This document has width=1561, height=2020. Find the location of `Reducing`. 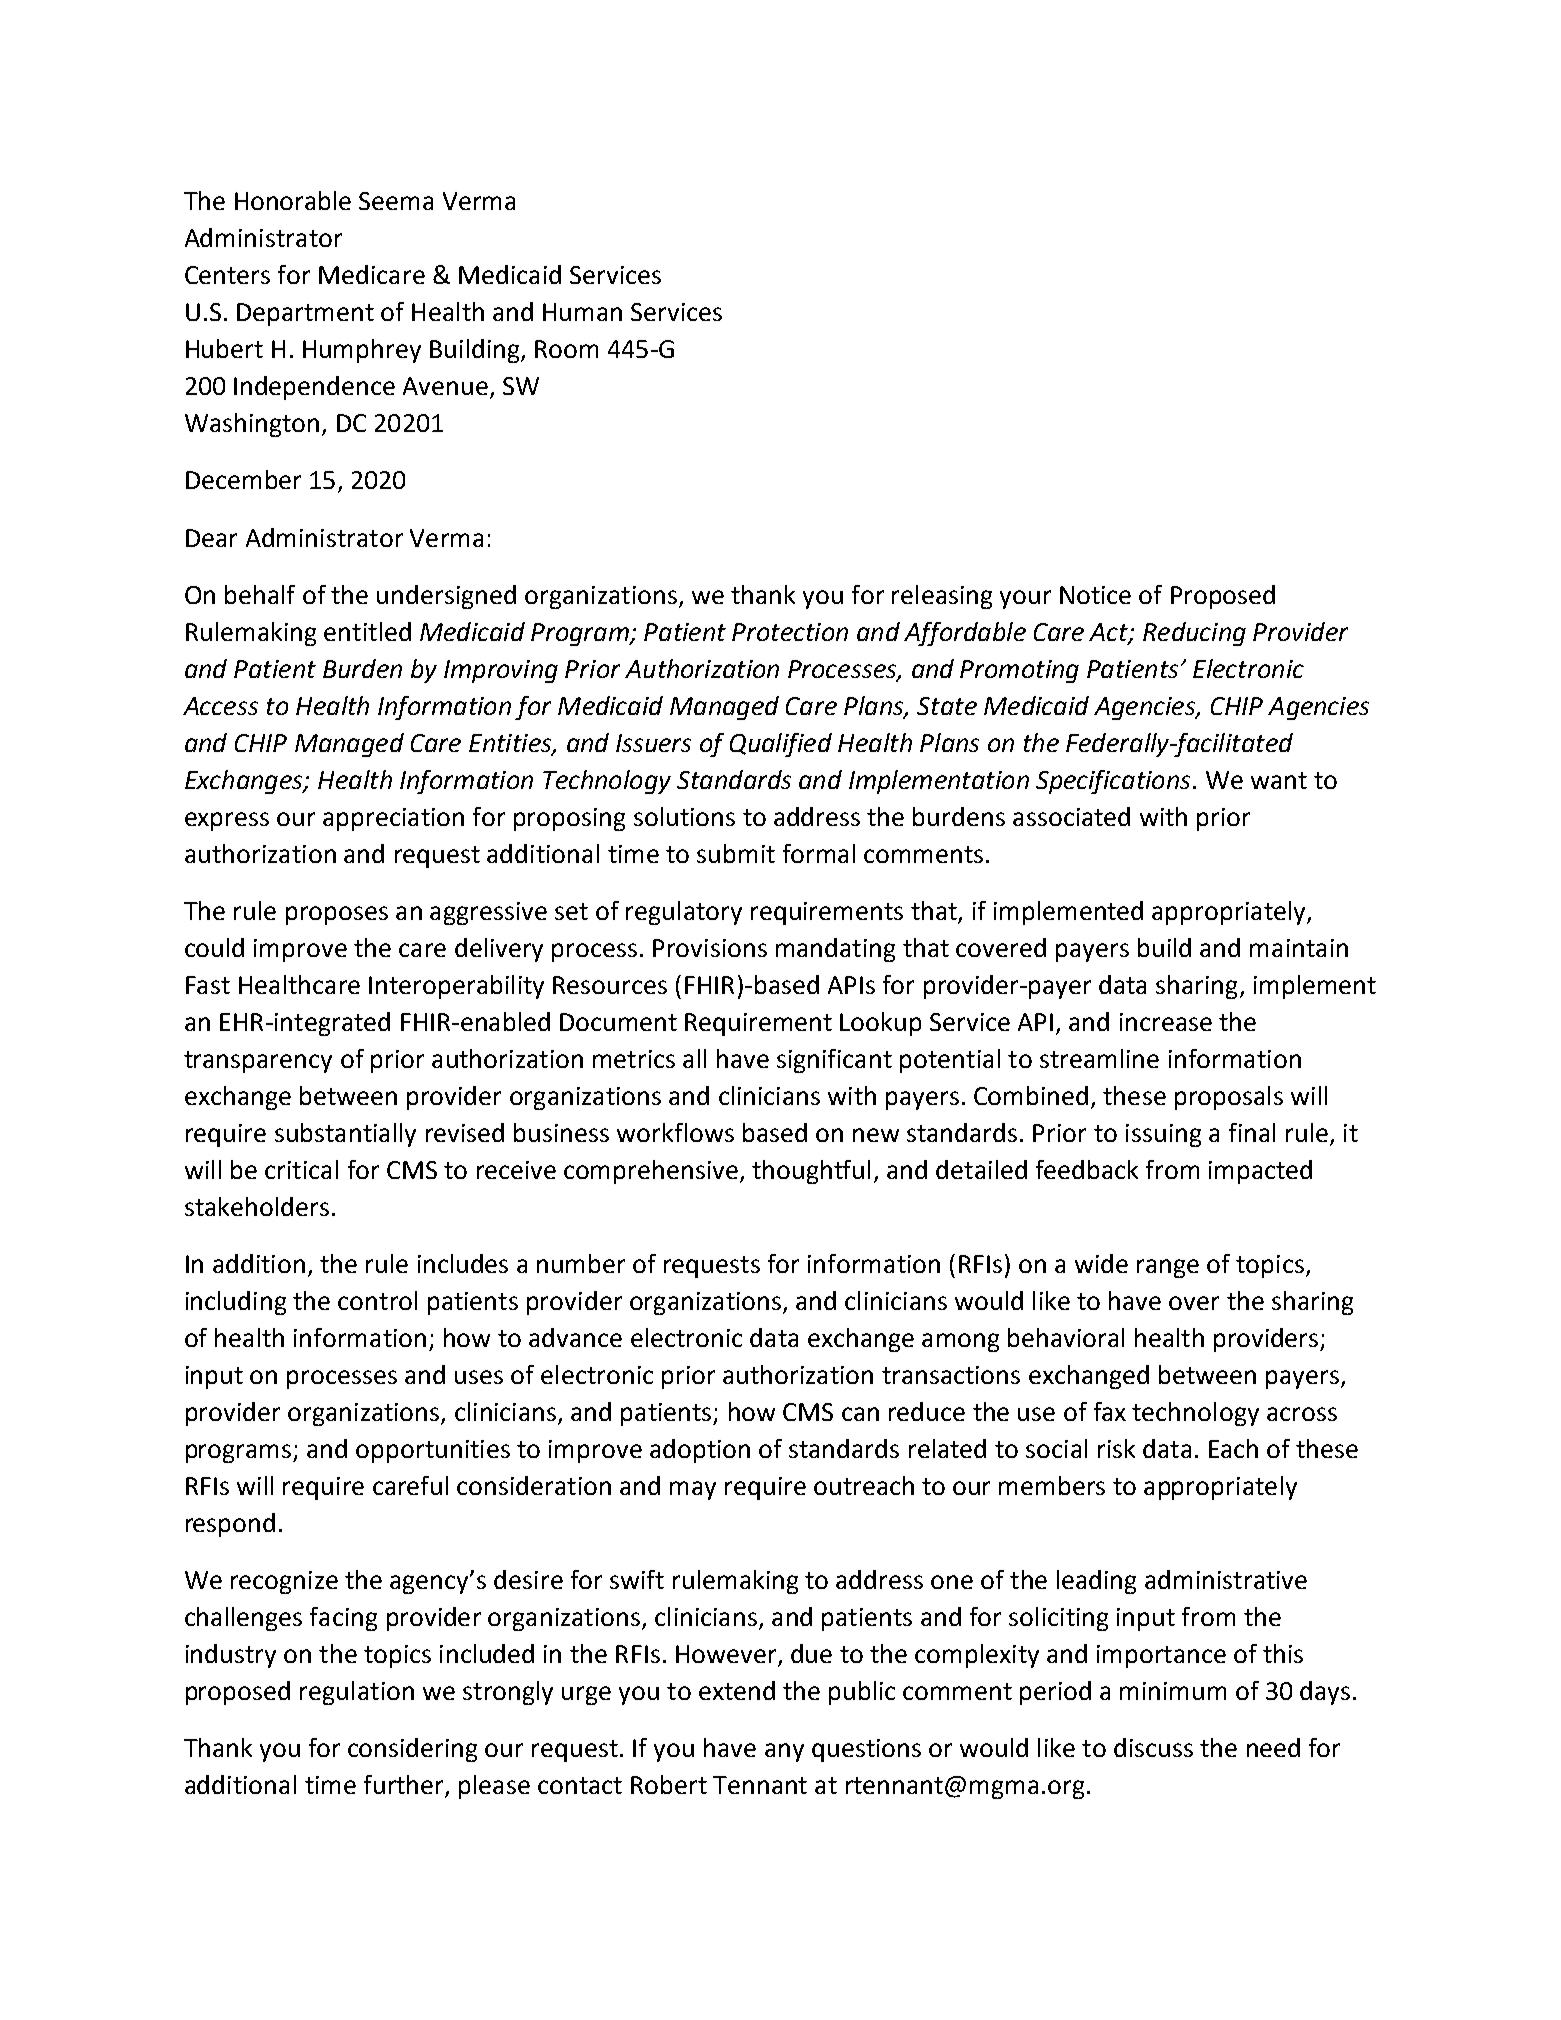

Reducing is located at coordinates (1194, 634).
